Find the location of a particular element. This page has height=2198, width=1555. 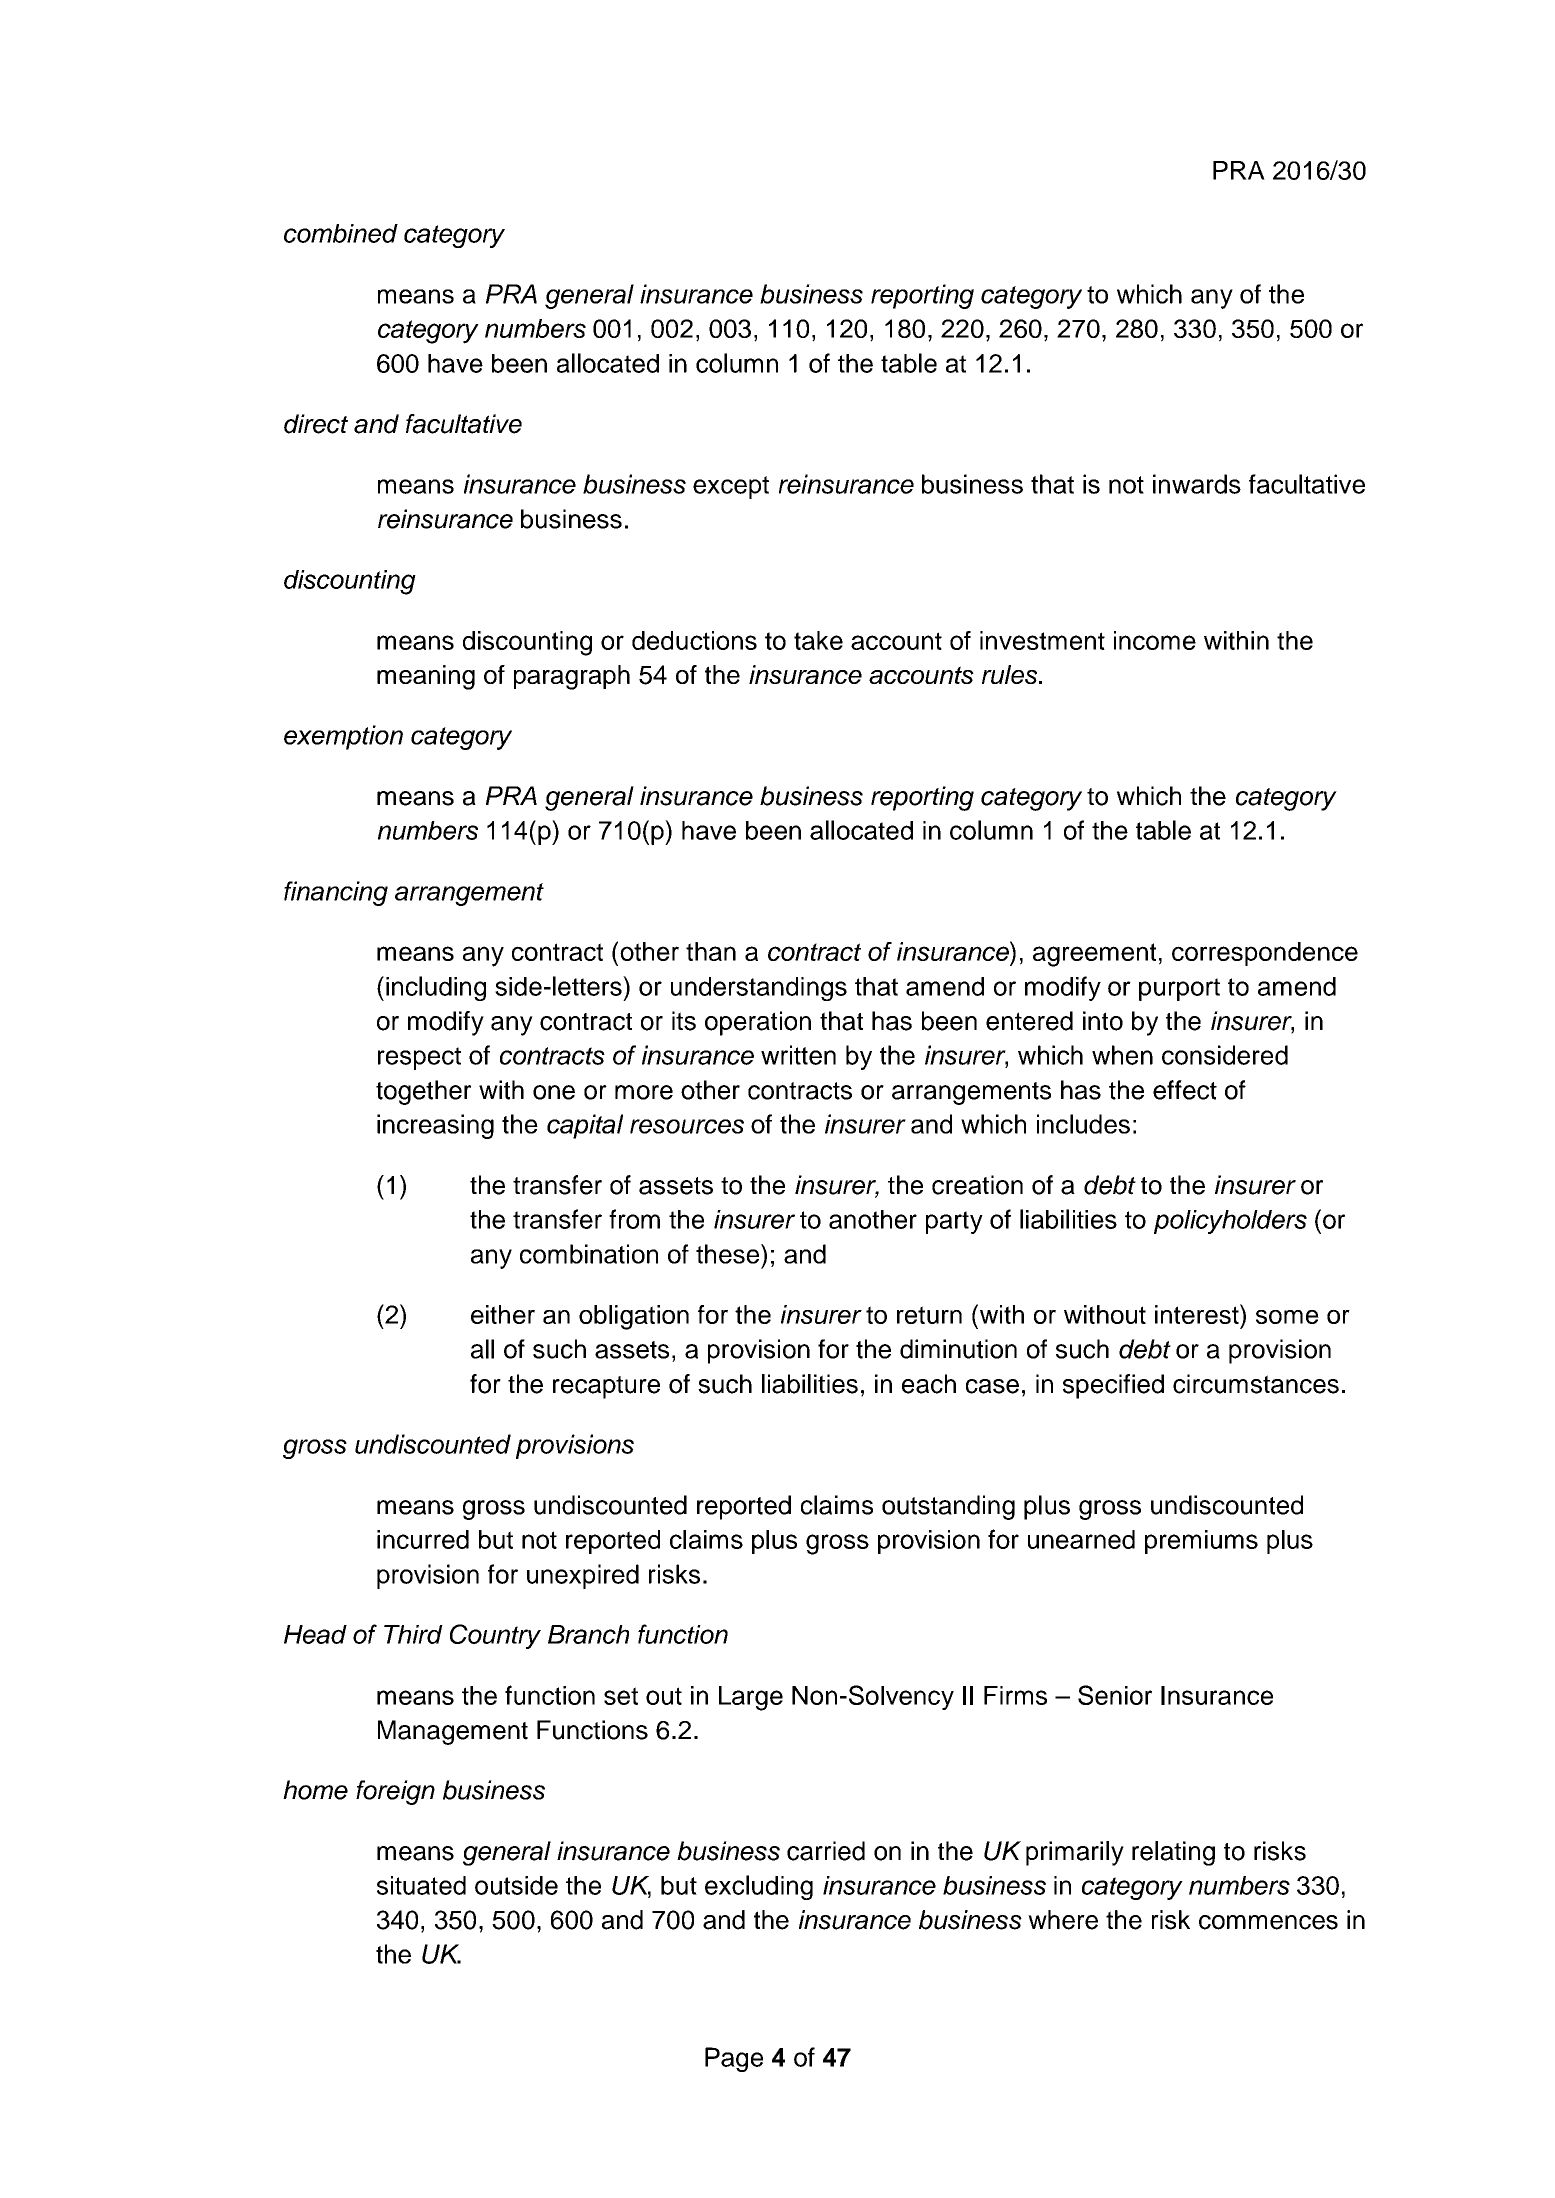

increasing is located at coordinates (435, 1126).
